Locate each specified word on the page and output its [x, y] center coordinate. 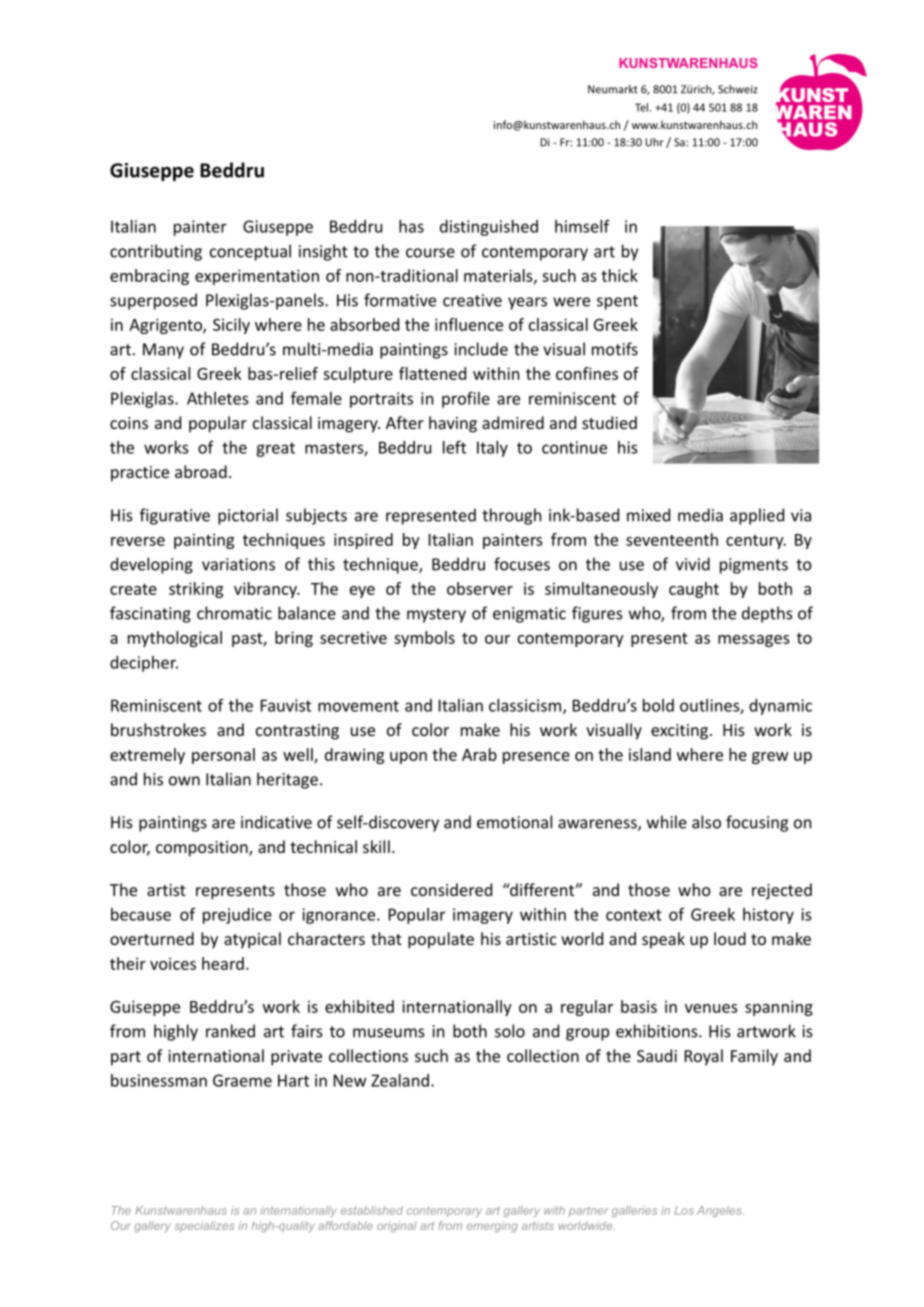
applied [757, 516]
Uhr [654, 142]
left [454, 447]
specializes [204, 1226]
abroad [201, 471]
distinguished [489, 228]
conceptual [250, 252]
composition [203, 849]
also [706, 822]
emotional [514, 822]
